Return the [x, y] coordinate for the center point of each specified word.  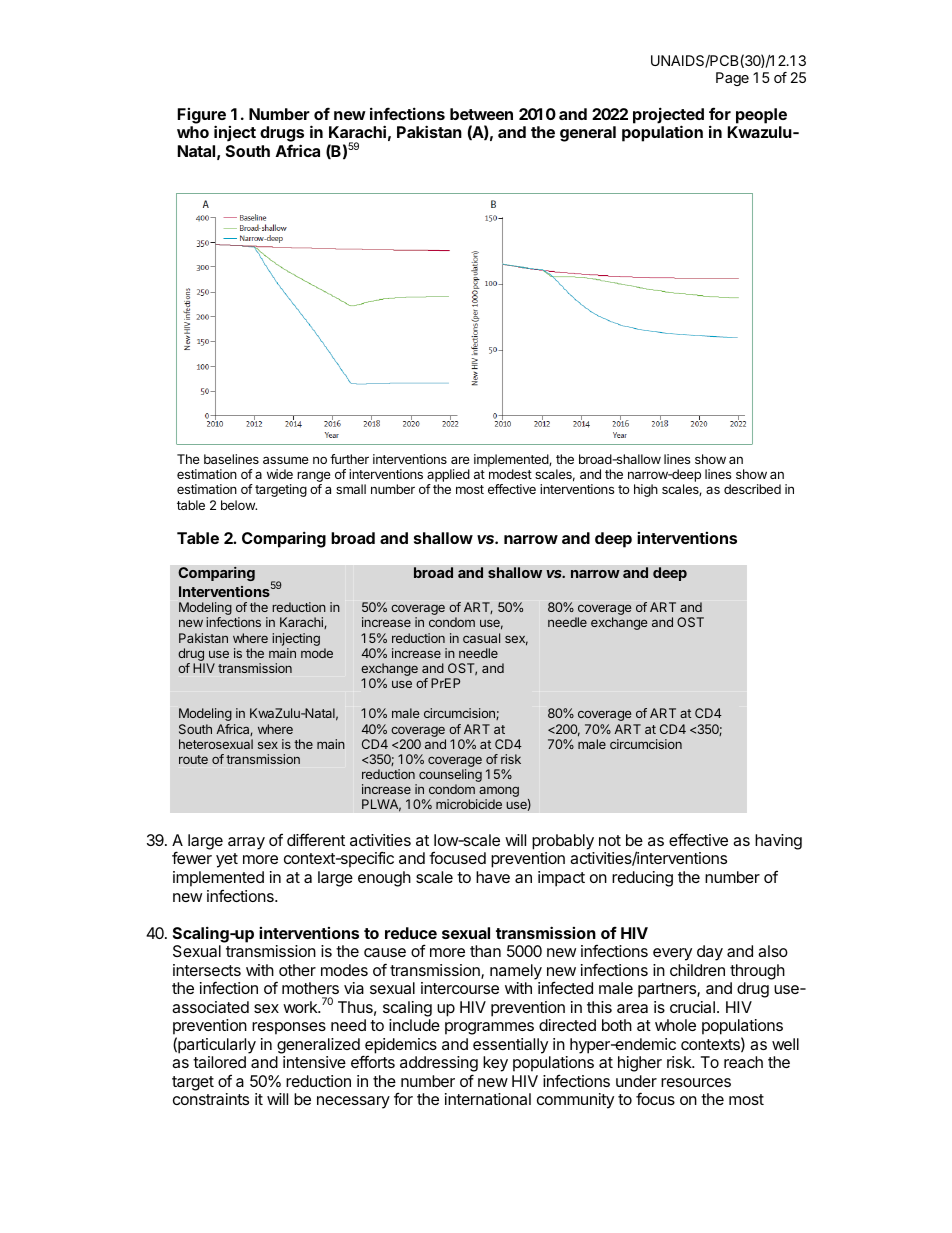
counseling [450, 777]
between [481, 114]
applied [448, 477]
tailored [219, 1062]
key [495, 1064]
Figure [202, 117]
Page [732, 79]
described [752, 489]
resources [696, 1082]
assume [286, 460]
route [193, 759]
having [778, 842]
